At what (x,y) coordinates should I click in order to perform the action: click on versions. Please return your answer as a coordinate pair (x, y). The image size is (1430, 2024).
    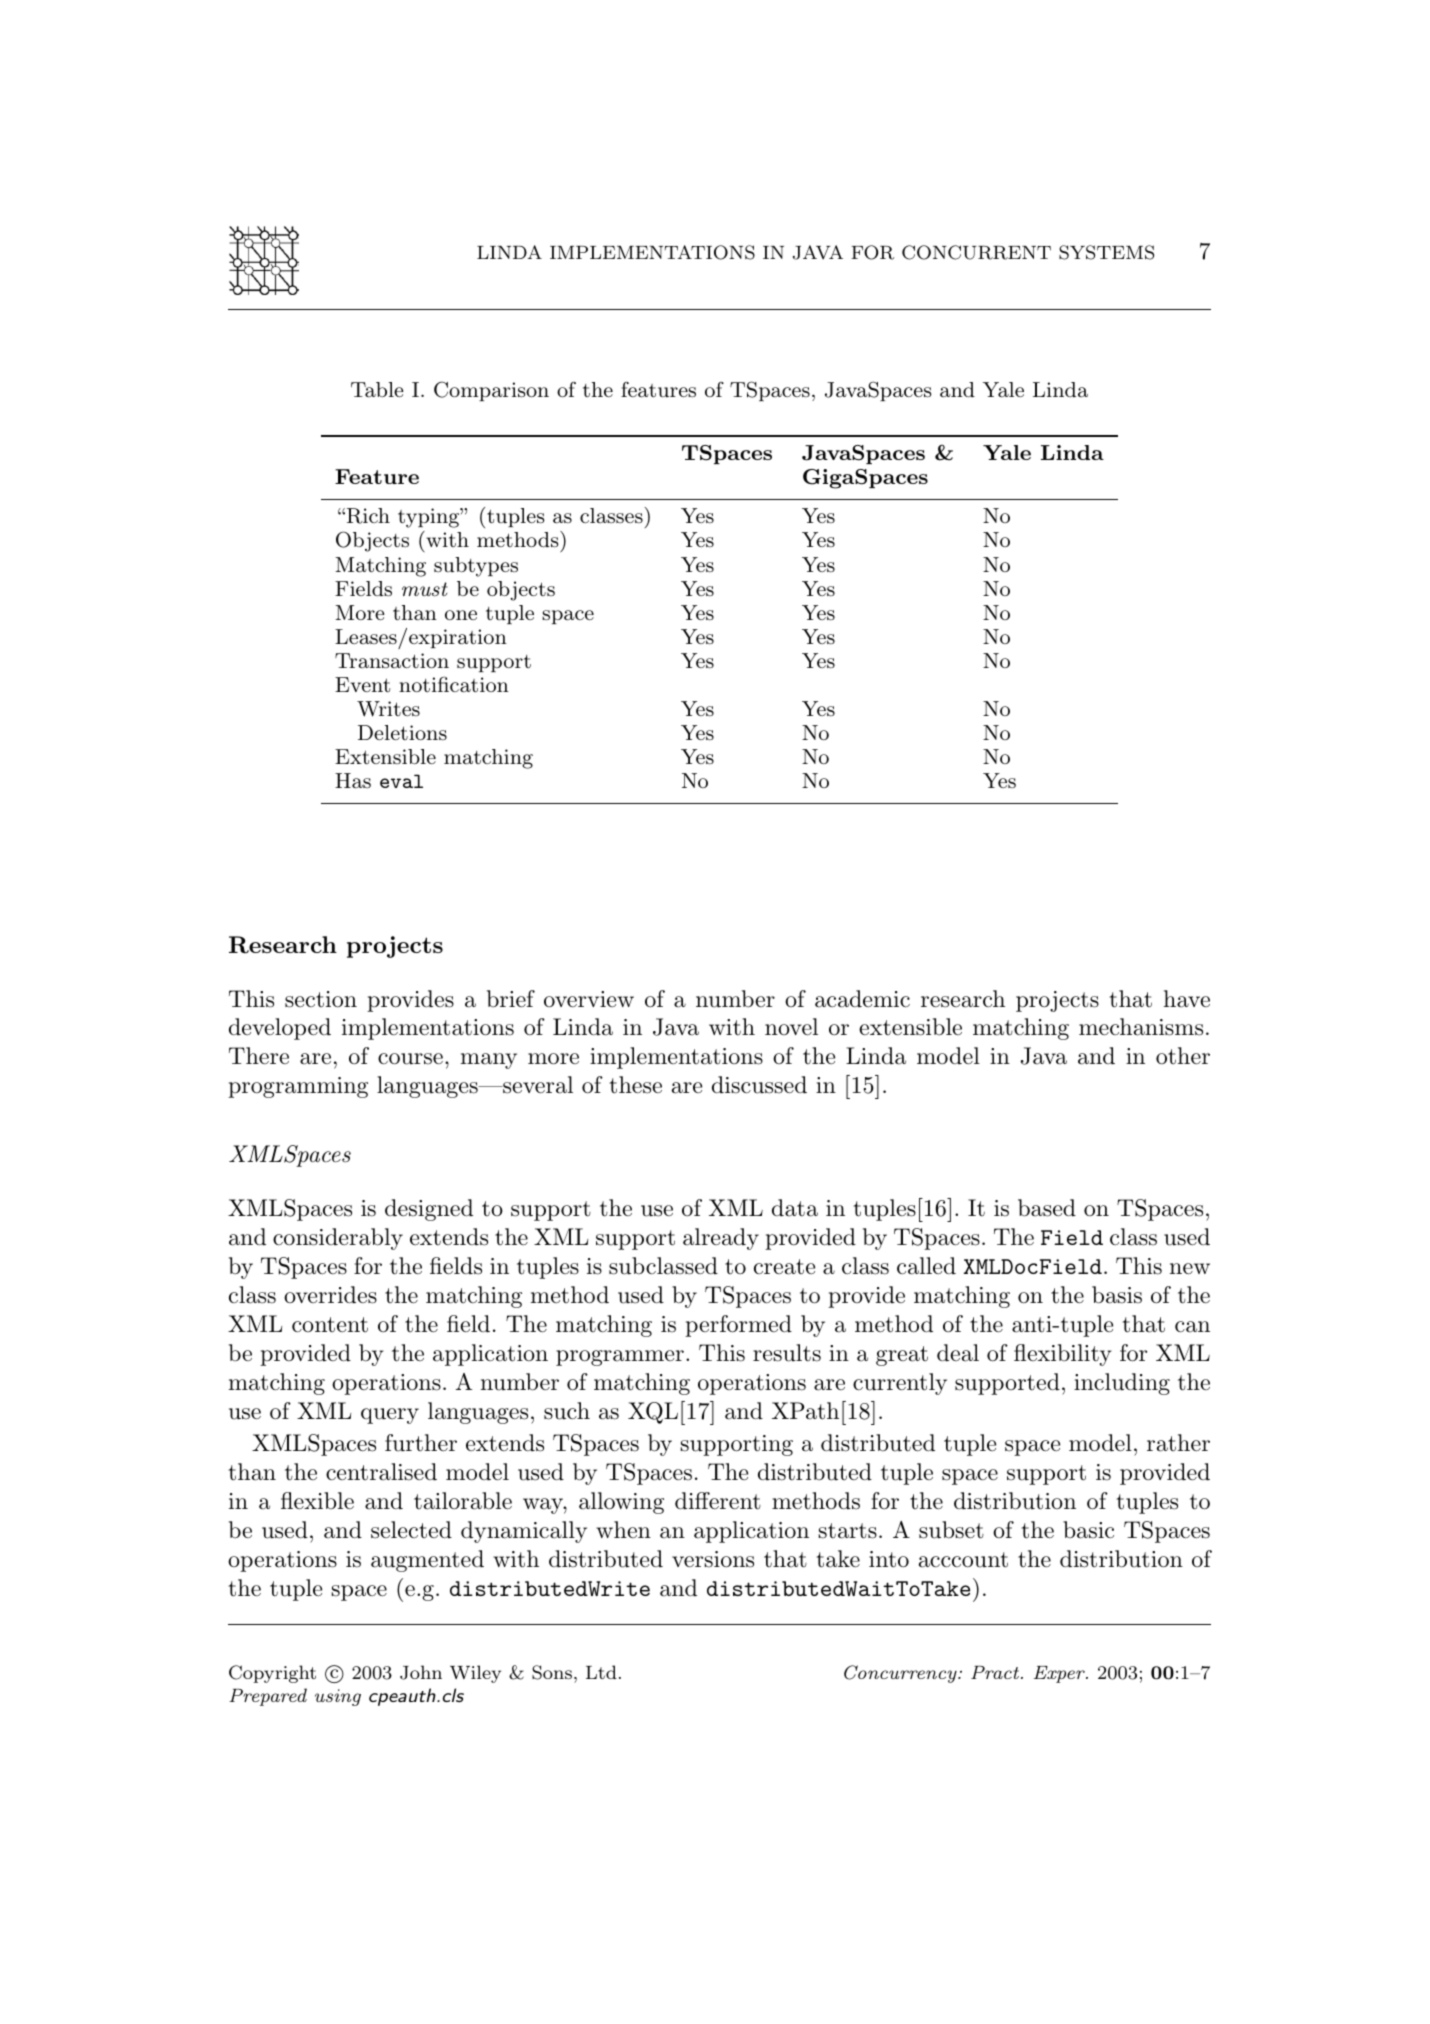
    Looking at the image, I should click on (713, 1559).
